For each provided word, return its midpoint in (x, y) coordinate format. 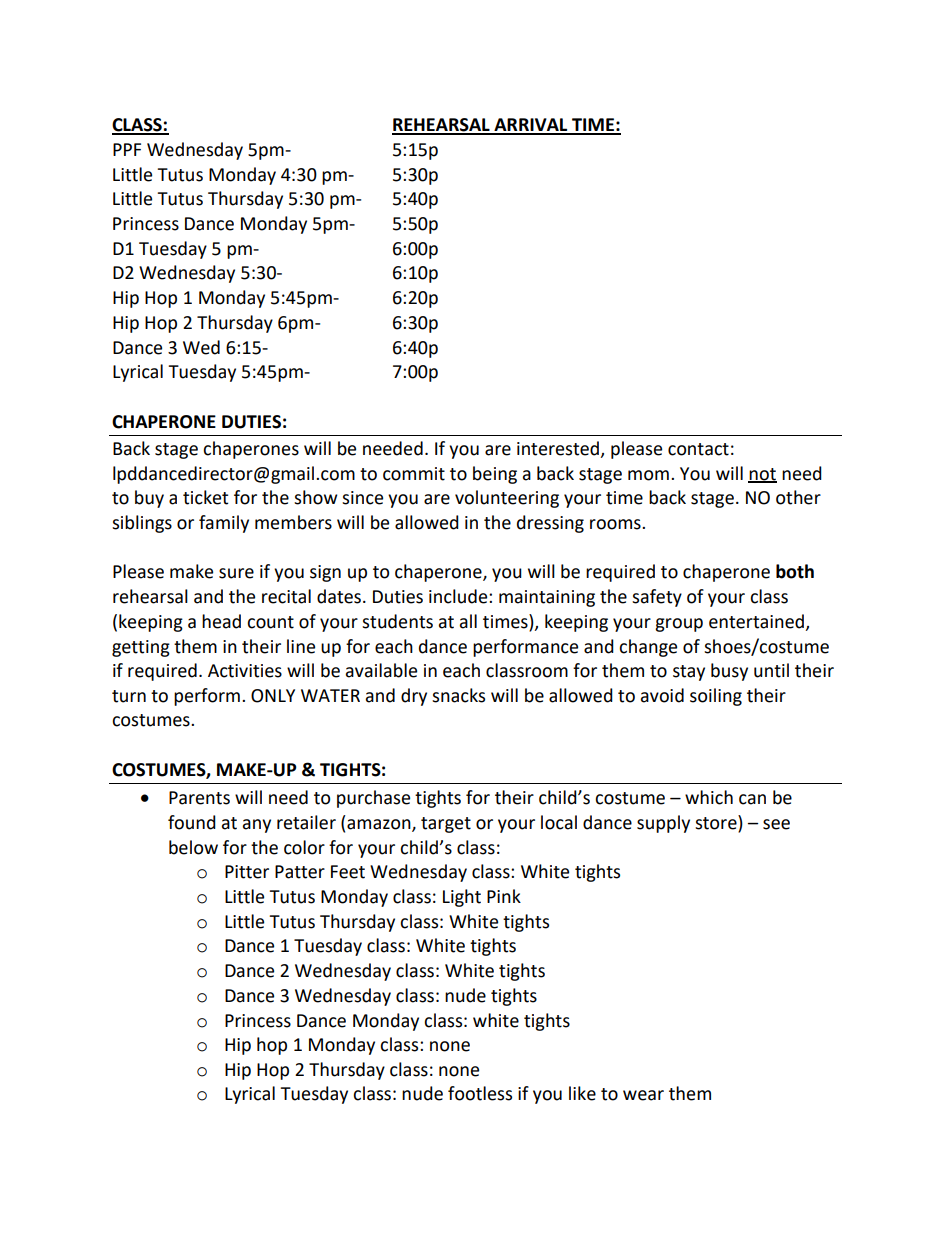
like (582, 1093)
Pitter (247, 872)
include (459, 596)
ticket (205, 497)
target (446, 825)
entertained (756, 621)
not (762, 475)
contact (698, 449)
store (717, 823)
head (221, 621)
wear (643, 1095)
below (193, 847)
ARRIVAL (531, 126)
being (495, 475)
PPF (127, 149)
